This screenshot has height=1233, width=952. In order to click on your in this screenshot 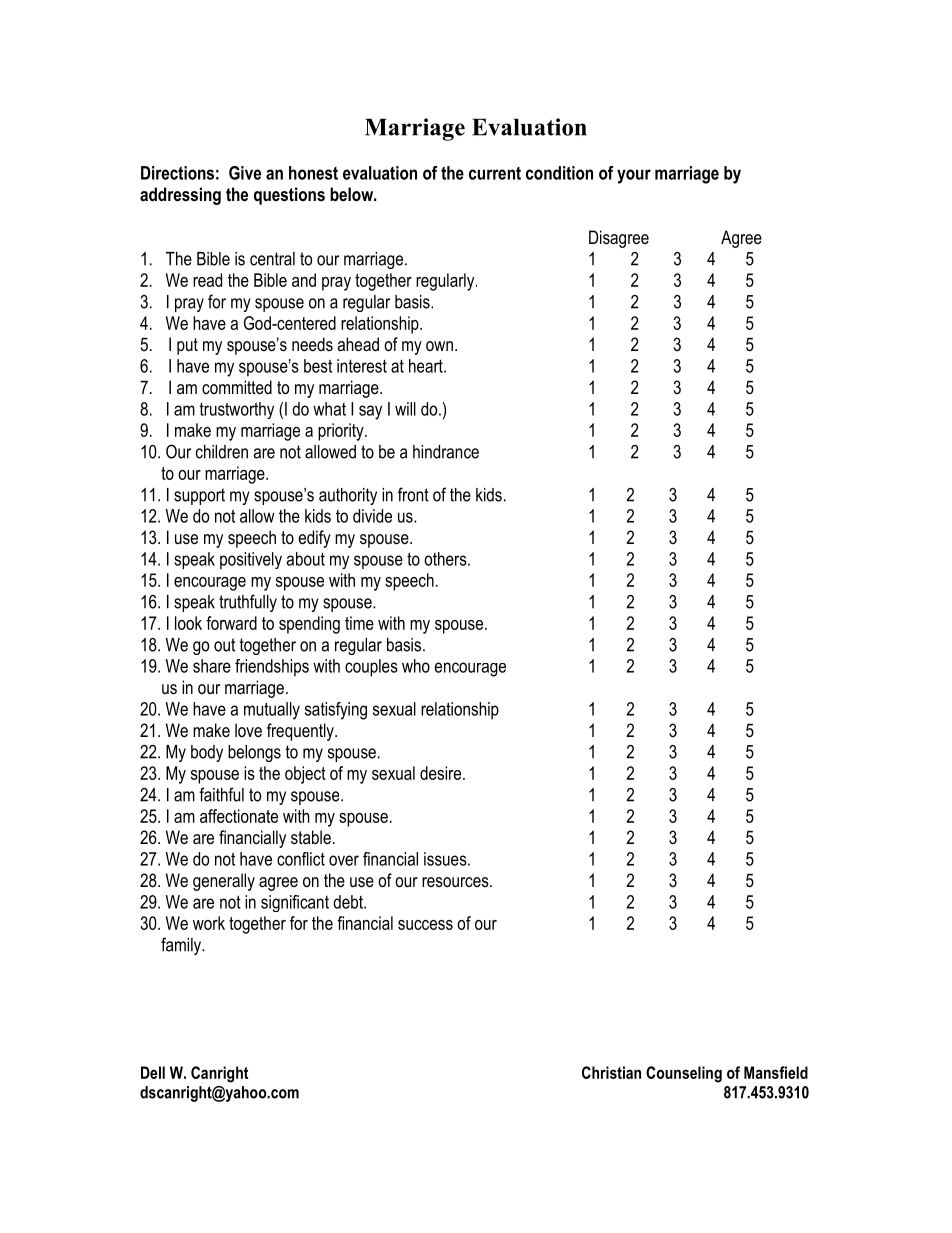, I will do `click(634, 176)`.
